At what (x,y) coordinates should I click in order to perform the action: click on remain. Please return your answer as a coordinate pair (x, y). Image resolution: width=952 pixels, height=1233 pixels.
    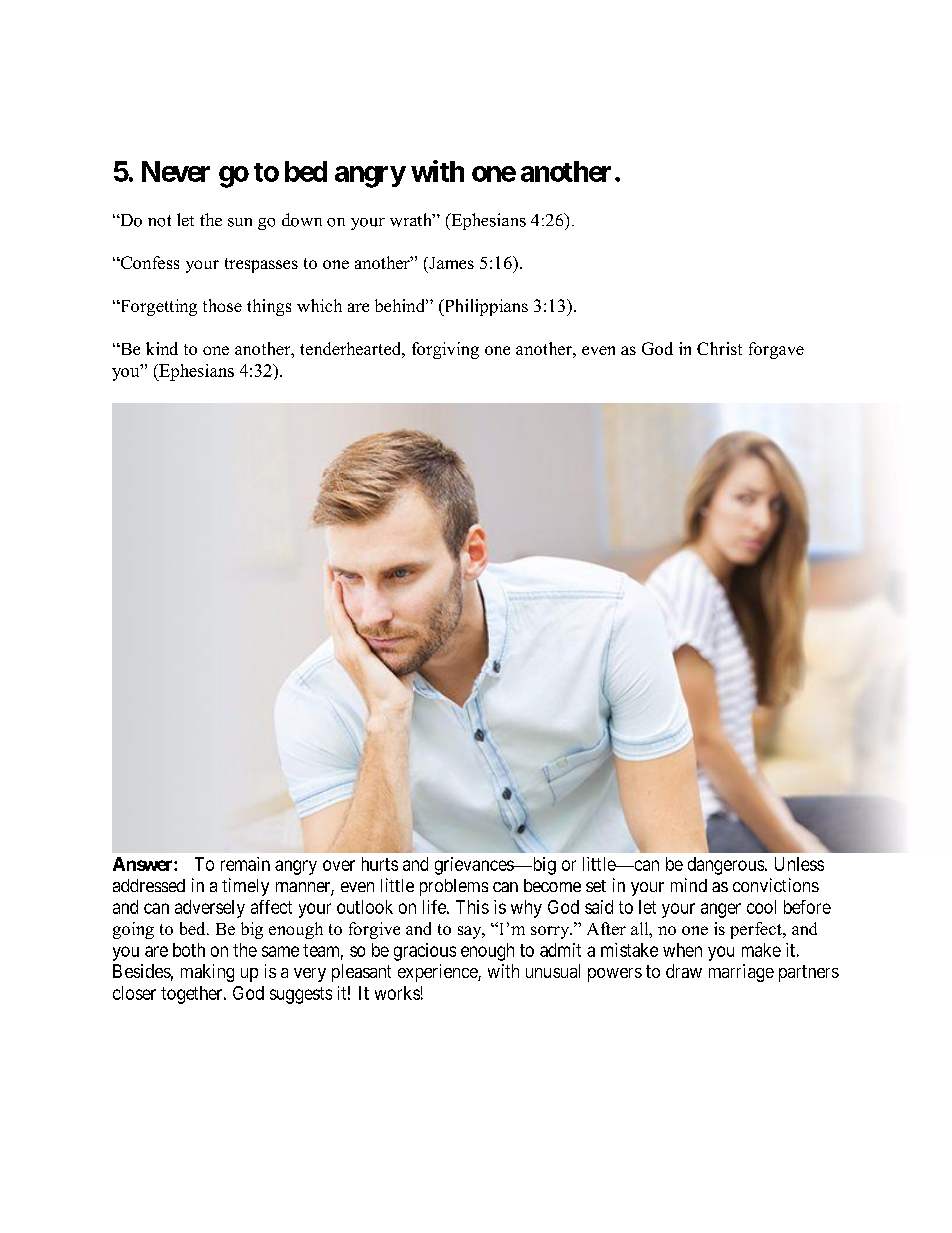
    Looking at the image, I should click on (245, 864).
